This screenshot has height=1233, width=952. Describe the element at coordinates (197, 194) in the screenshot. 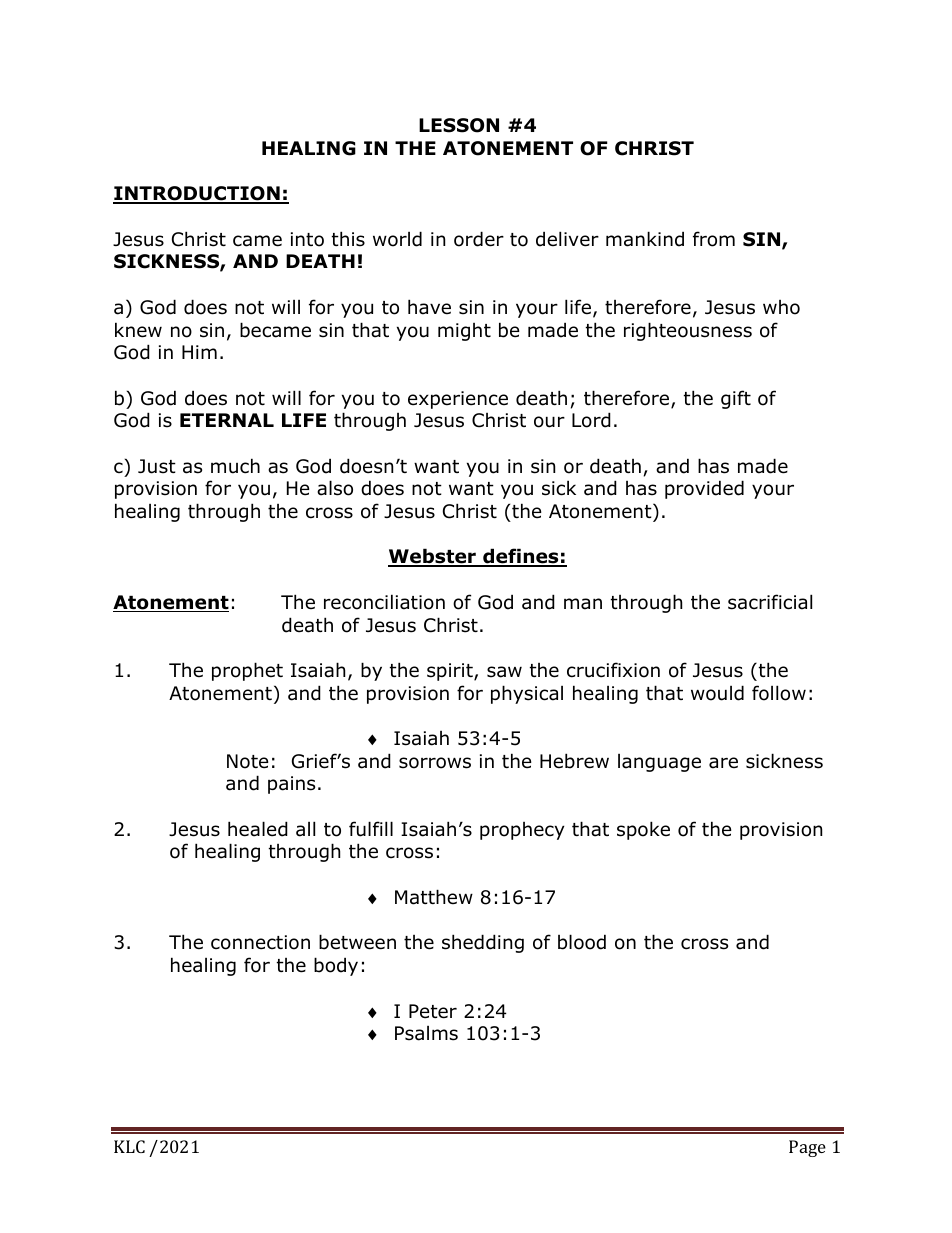

I see `INTRODUCTION` at that location.
